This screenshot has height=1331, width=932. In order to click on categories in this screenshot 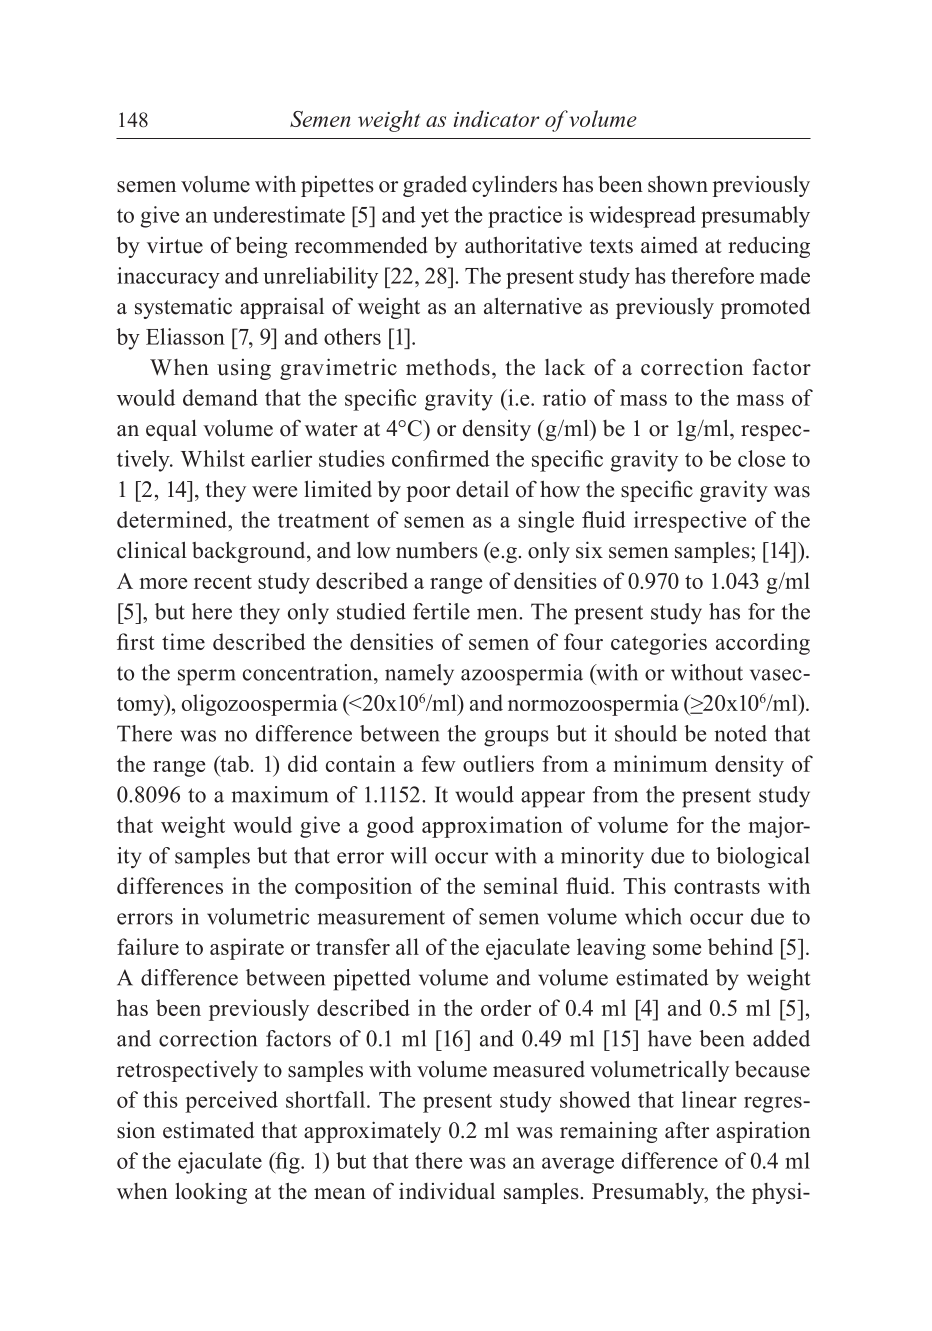, I will do `click(659, 644)`.
